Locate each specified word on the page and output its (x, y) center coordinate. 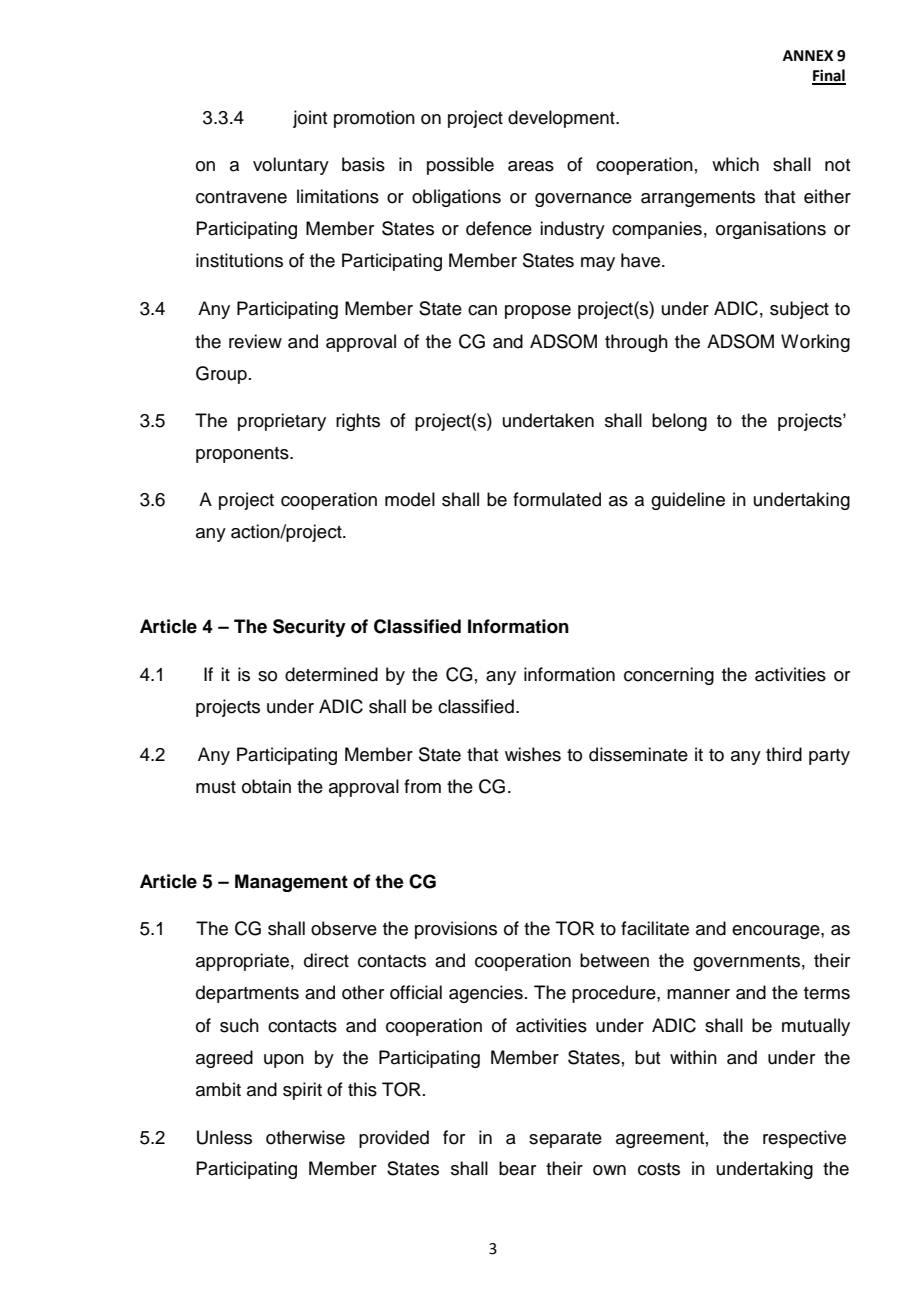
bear (517, 1168)
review (255, 341)
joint (310, 119)
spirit (302, 1091)
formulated (557, 499)
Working (815, 343)
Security (309, 628)
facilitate (655, 928)
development (562, 119)
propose (538, 312)
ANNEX (808, 55)
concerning (669, 676)
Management (291, 883)
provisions (456, 930)
